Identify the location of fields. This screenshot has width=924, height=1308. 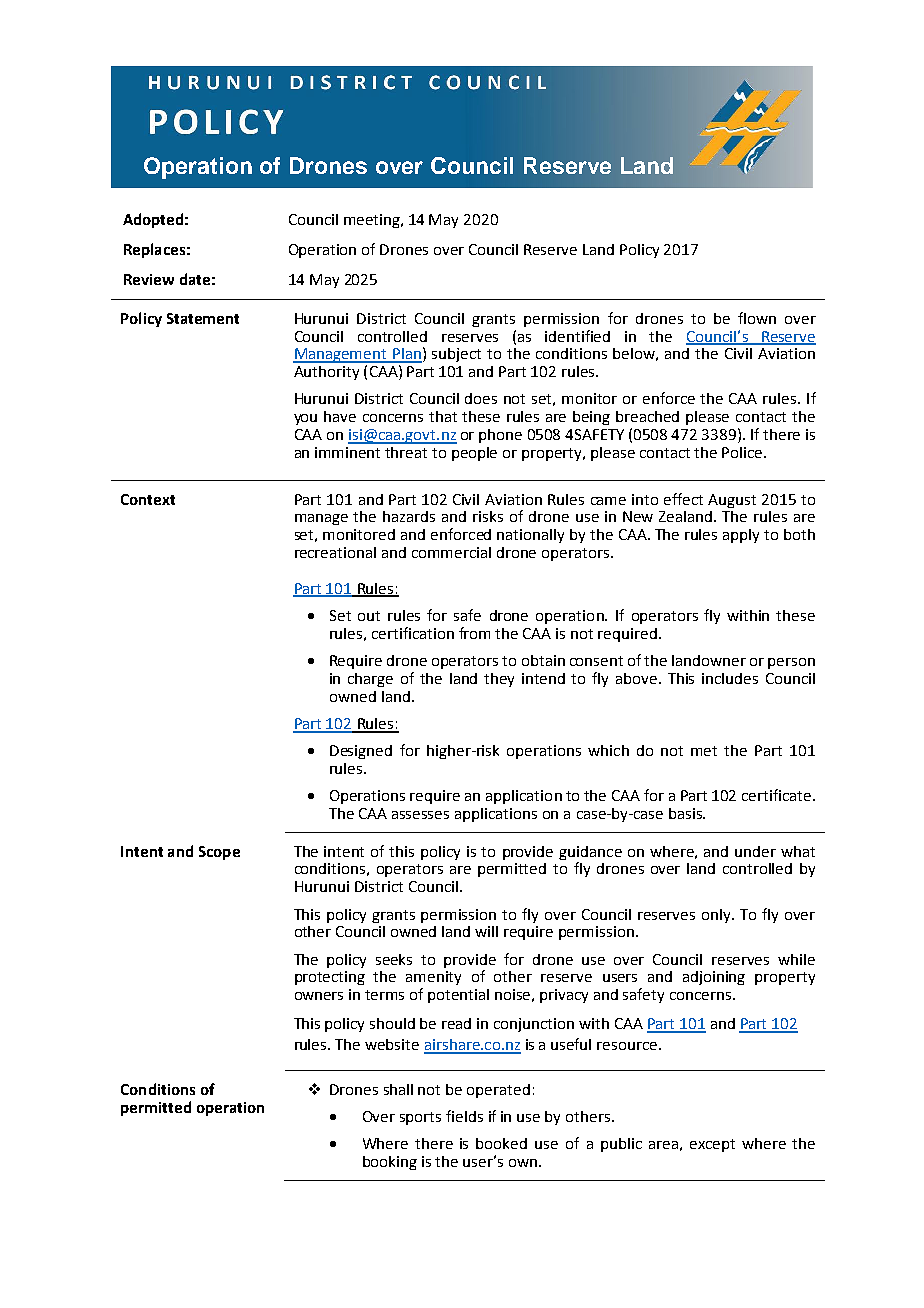
(464, 1116).
